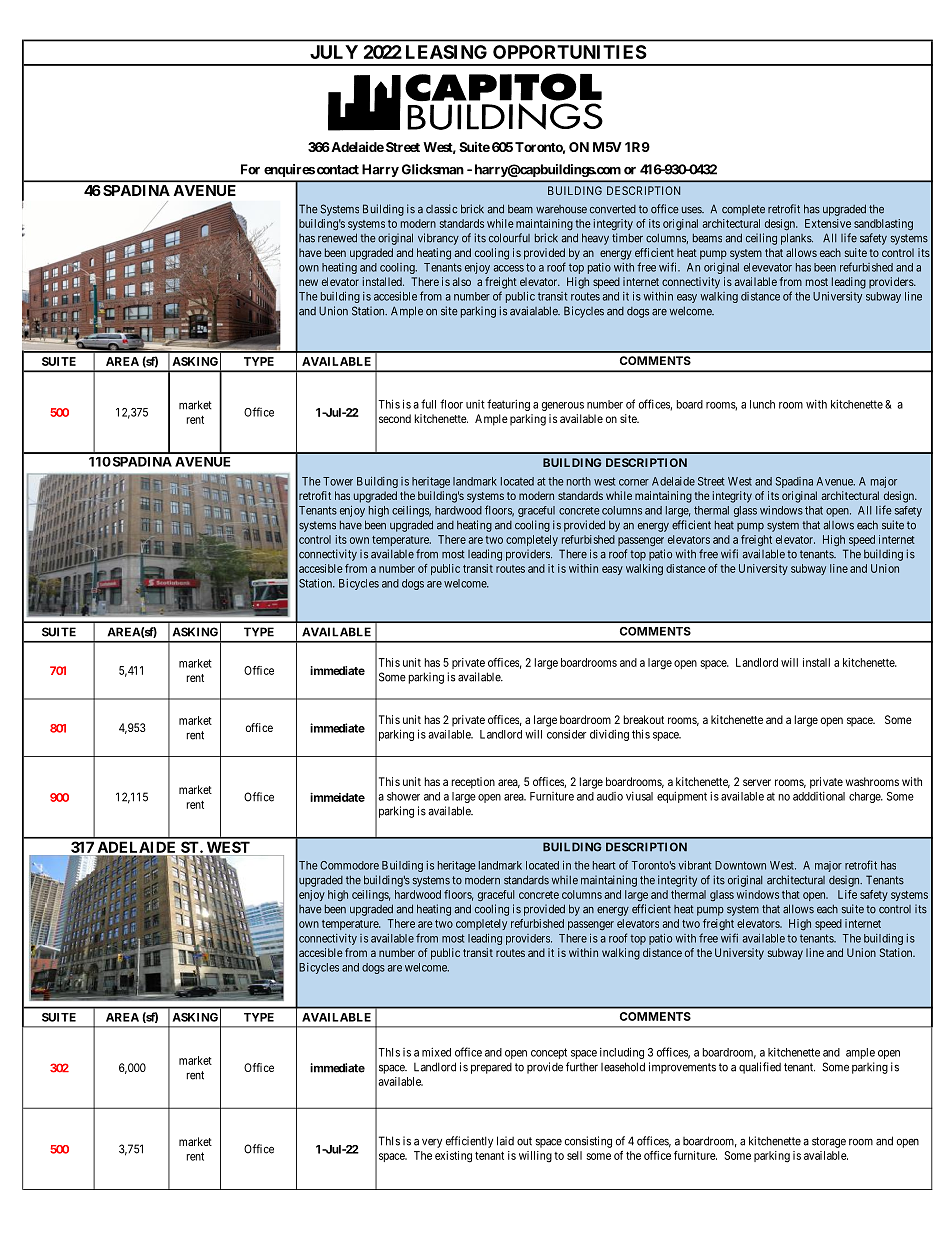 The width and height of the image is (952, 1233). What do you see at coordinates (828, 223) in the image?
I see `Extensive` at bounding box center [828, 223].
